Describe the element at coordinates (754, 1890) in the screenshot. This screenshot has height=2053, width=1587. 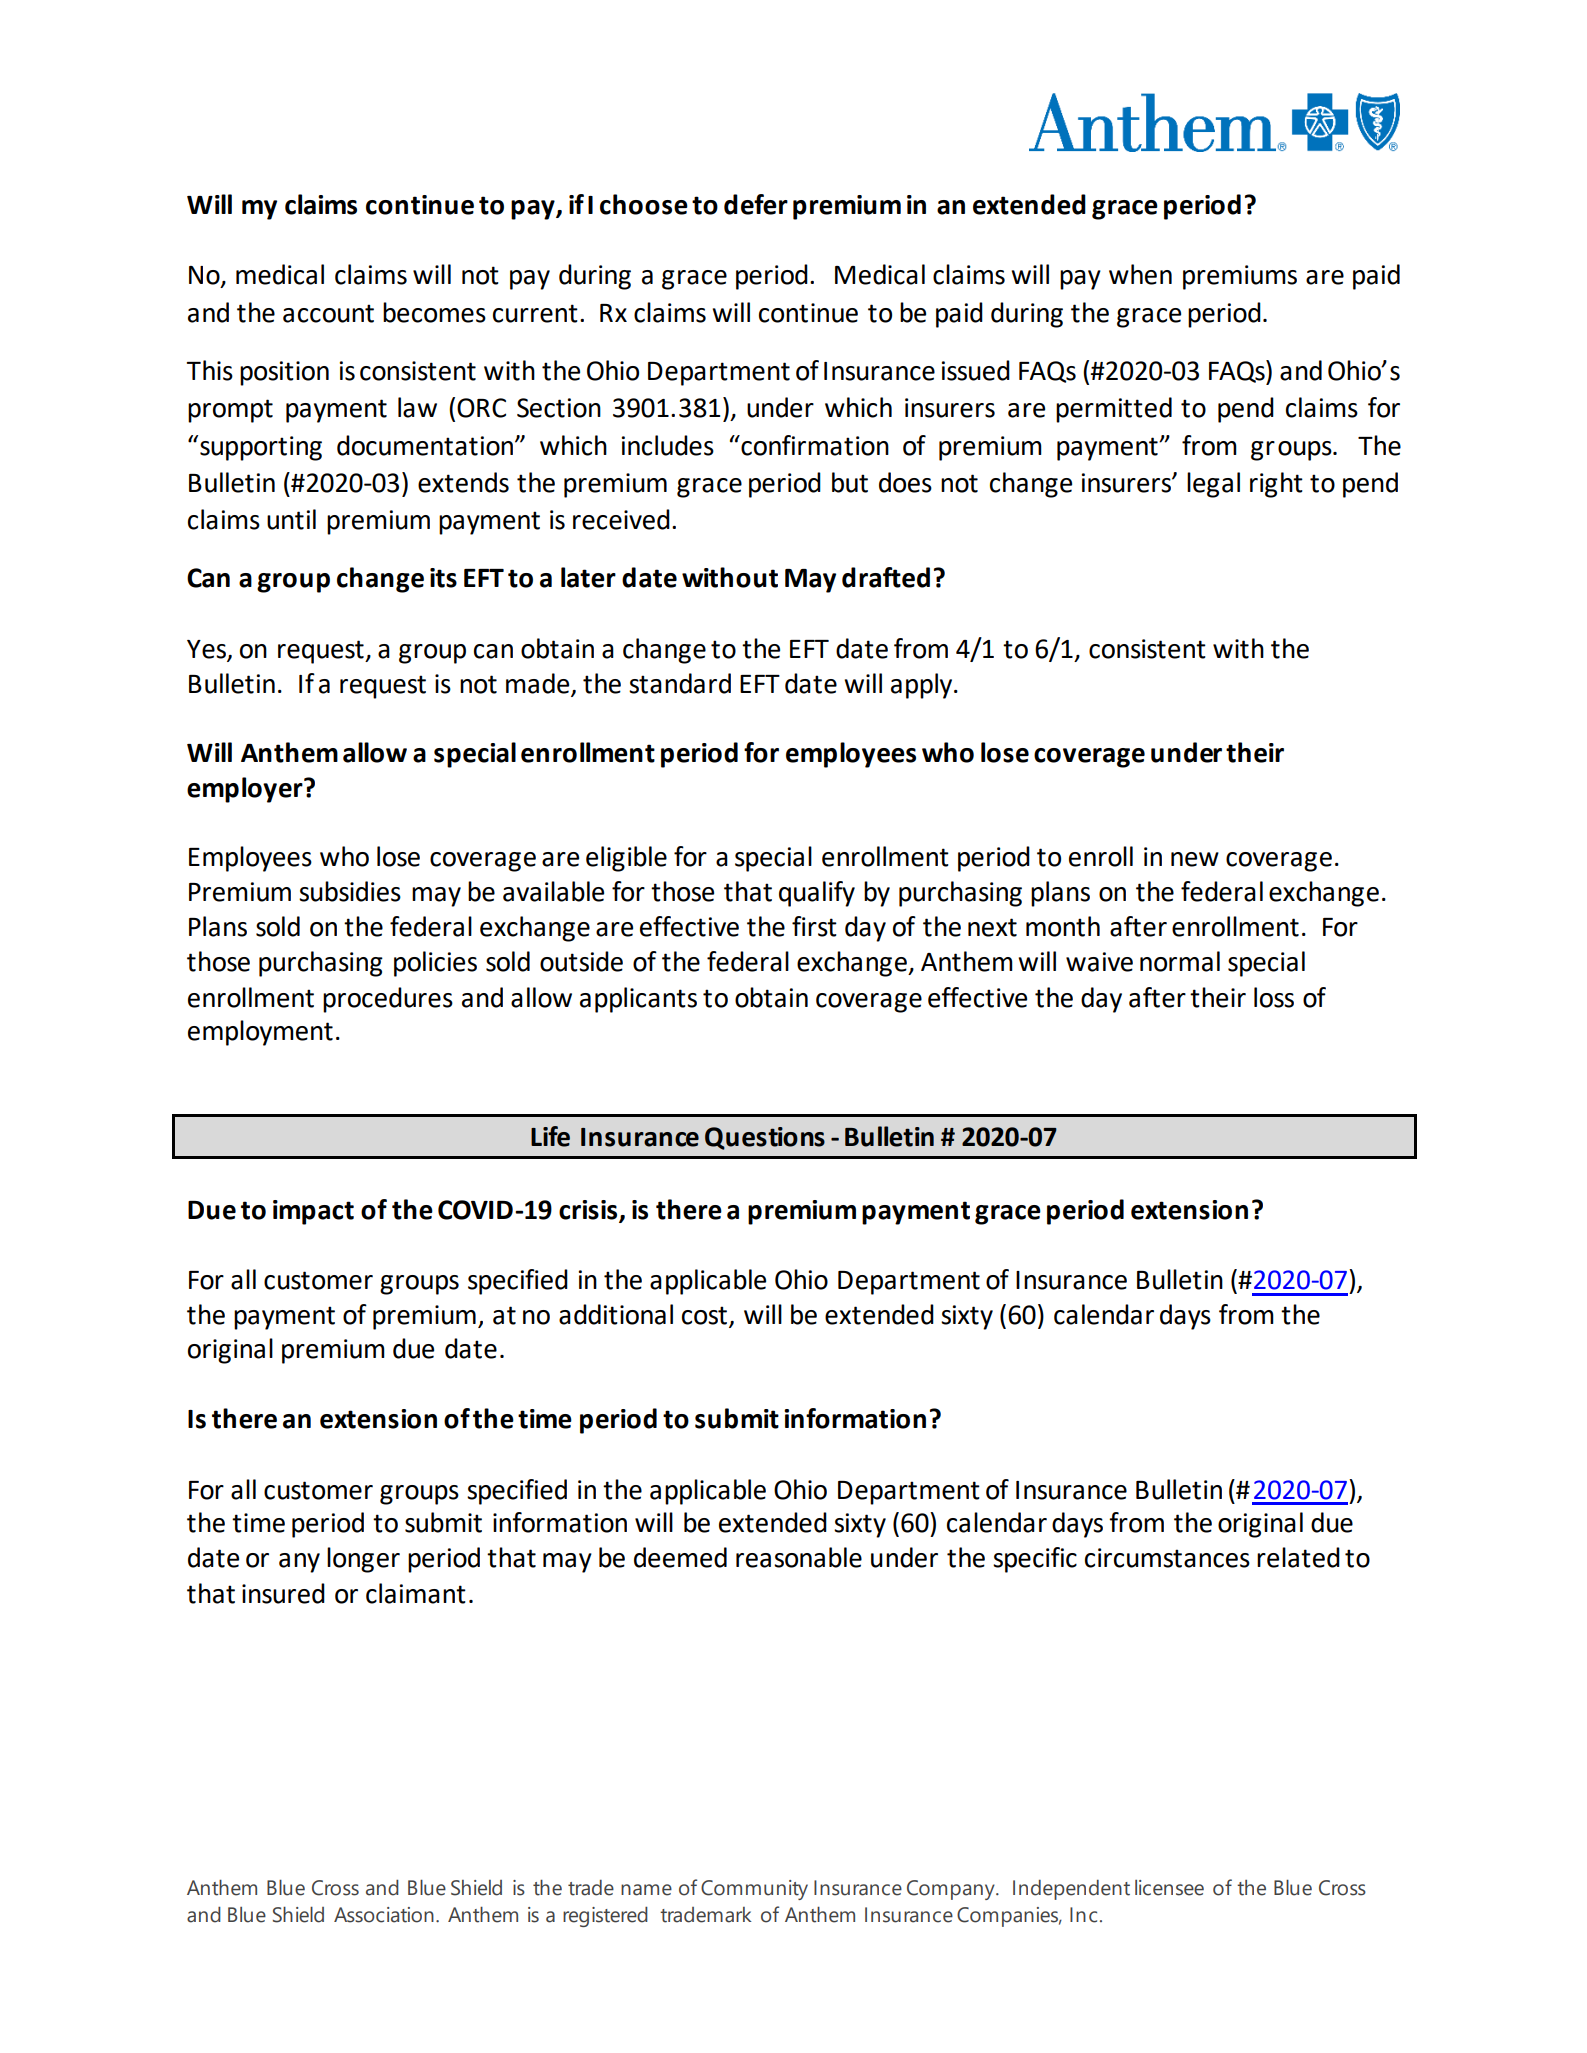
I see `Community` at that location.
